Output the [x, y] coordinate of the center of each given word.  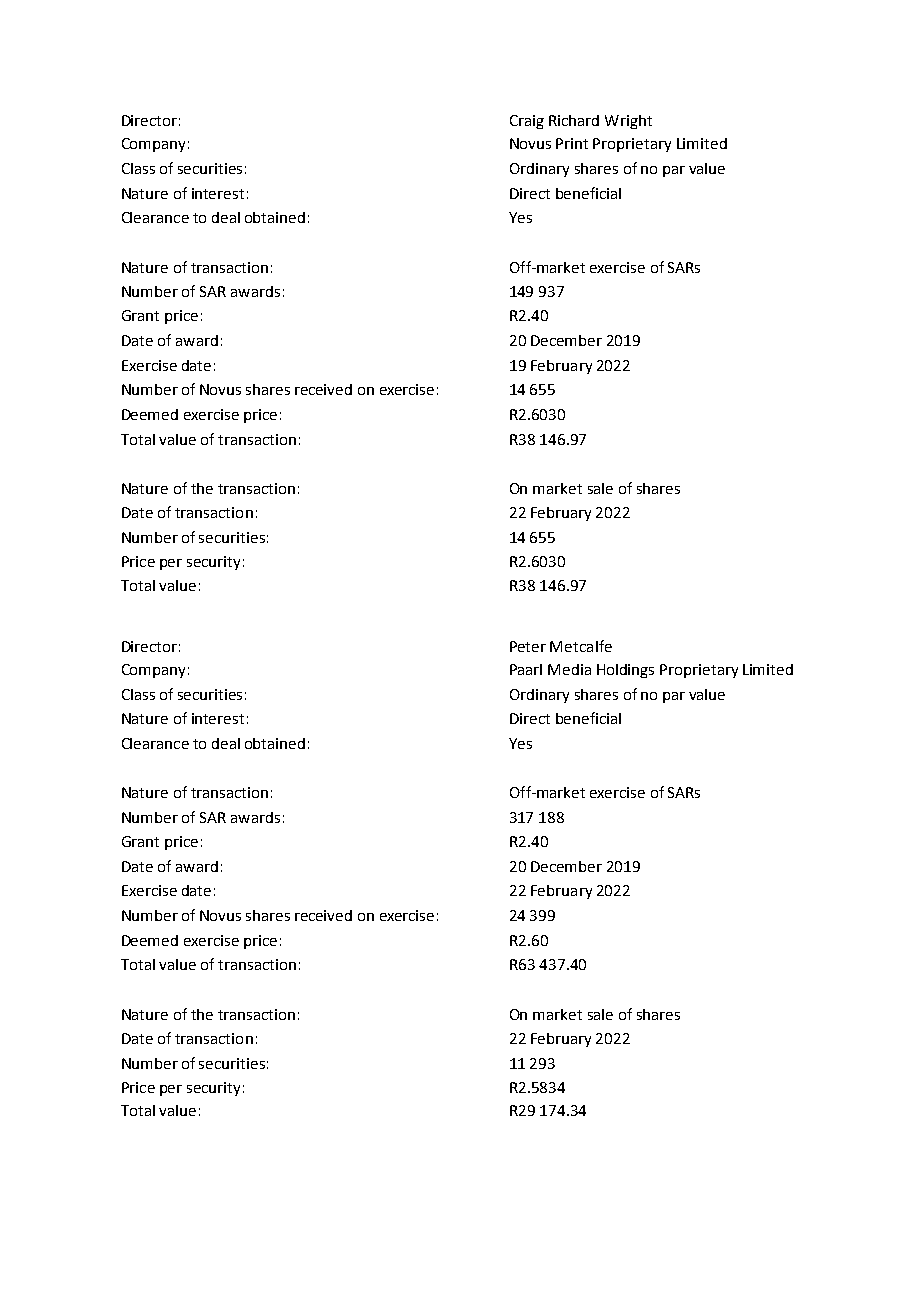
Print [572, 143]
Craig [527, 122]
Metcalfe [581, 646]
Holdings [625, 671]
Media [569, 669]
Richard [574, 120]
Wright [628, 122]
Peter [528, 646]
